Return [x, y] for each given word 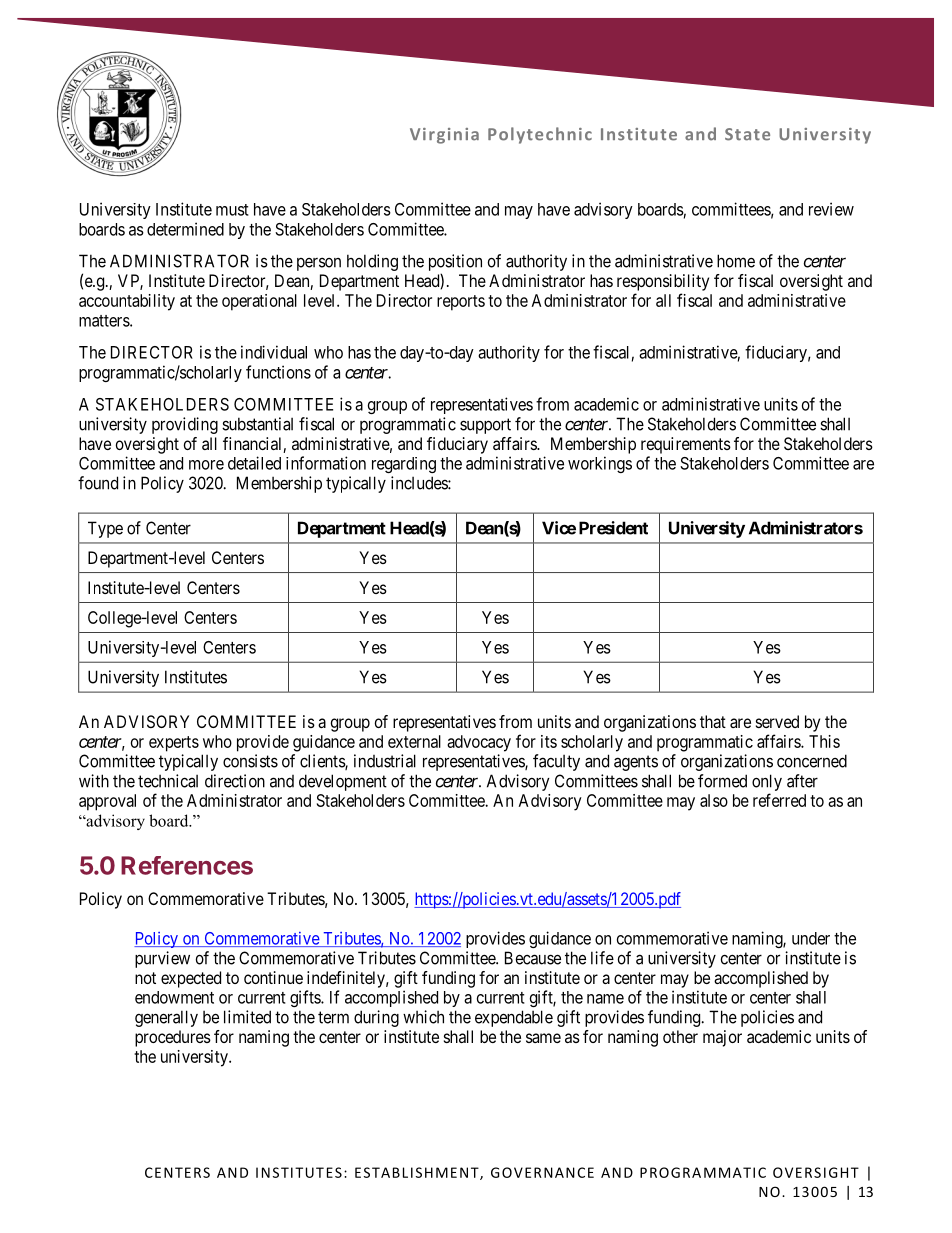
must [232, 210]
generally [166, 1018]
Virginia [444, 136]
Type [105, 529]
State [747, 134]
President [613, 528]
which [423, 1017]
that [713, 721]
